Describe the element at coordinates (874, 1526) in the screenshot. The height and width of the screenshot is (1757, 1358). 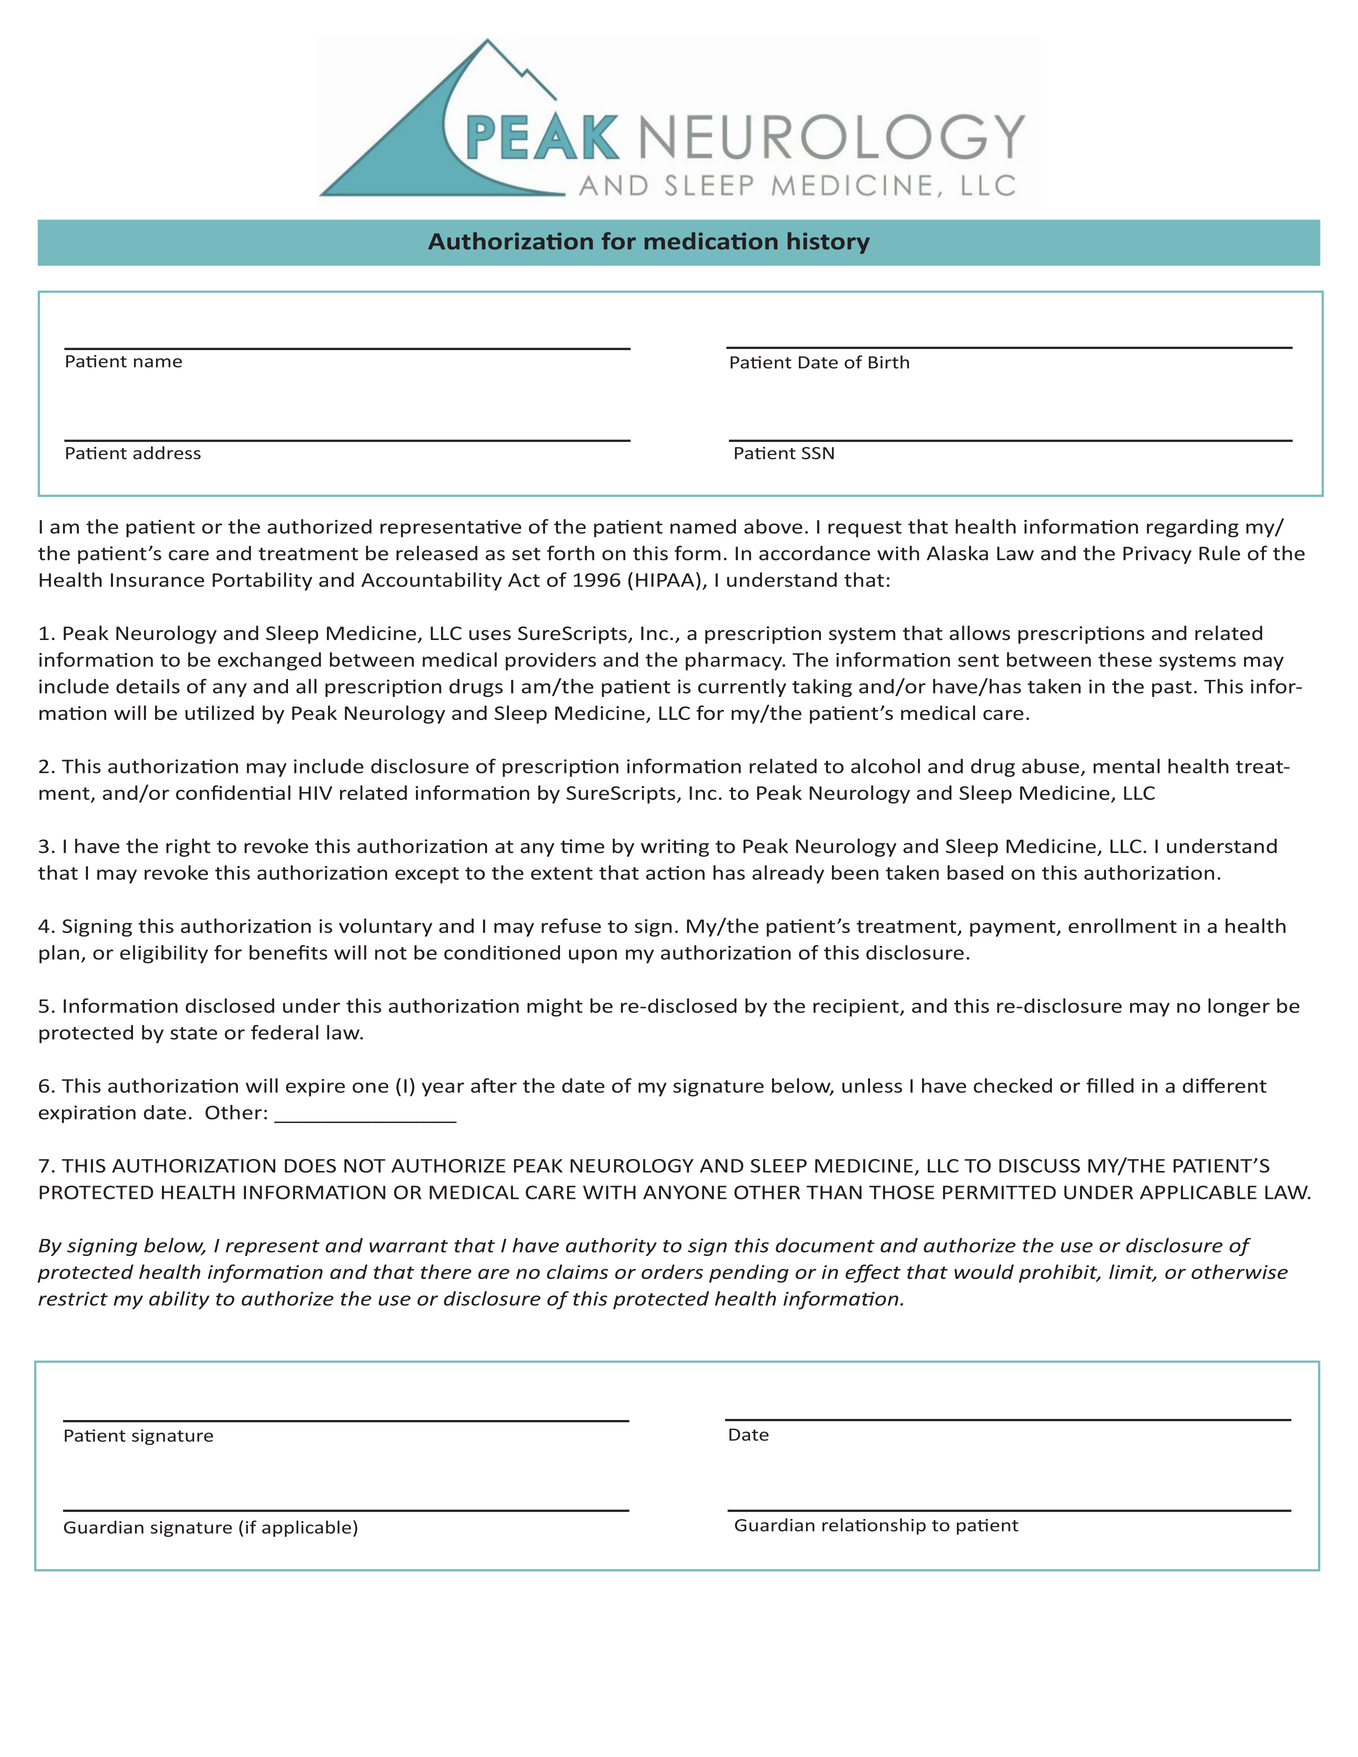
I see `relationship` at that location.
